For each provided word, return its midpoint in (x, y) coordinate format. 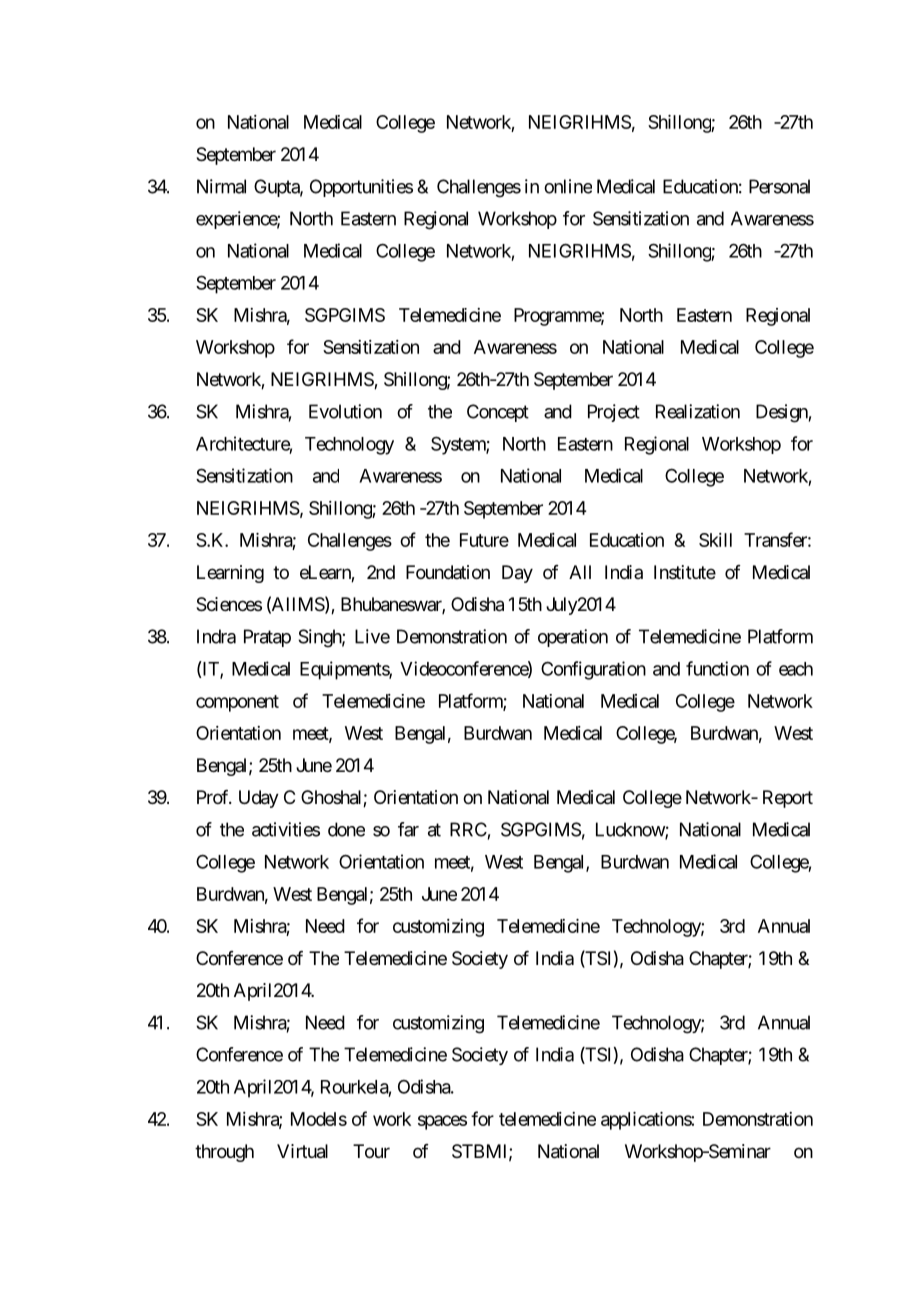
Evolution (345, 411)
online (568, 186)
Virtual (302, 1151)
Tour (371, 1151)
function (717, 668)
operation (573, 638)
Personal (779, 186)
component (237, 703)
